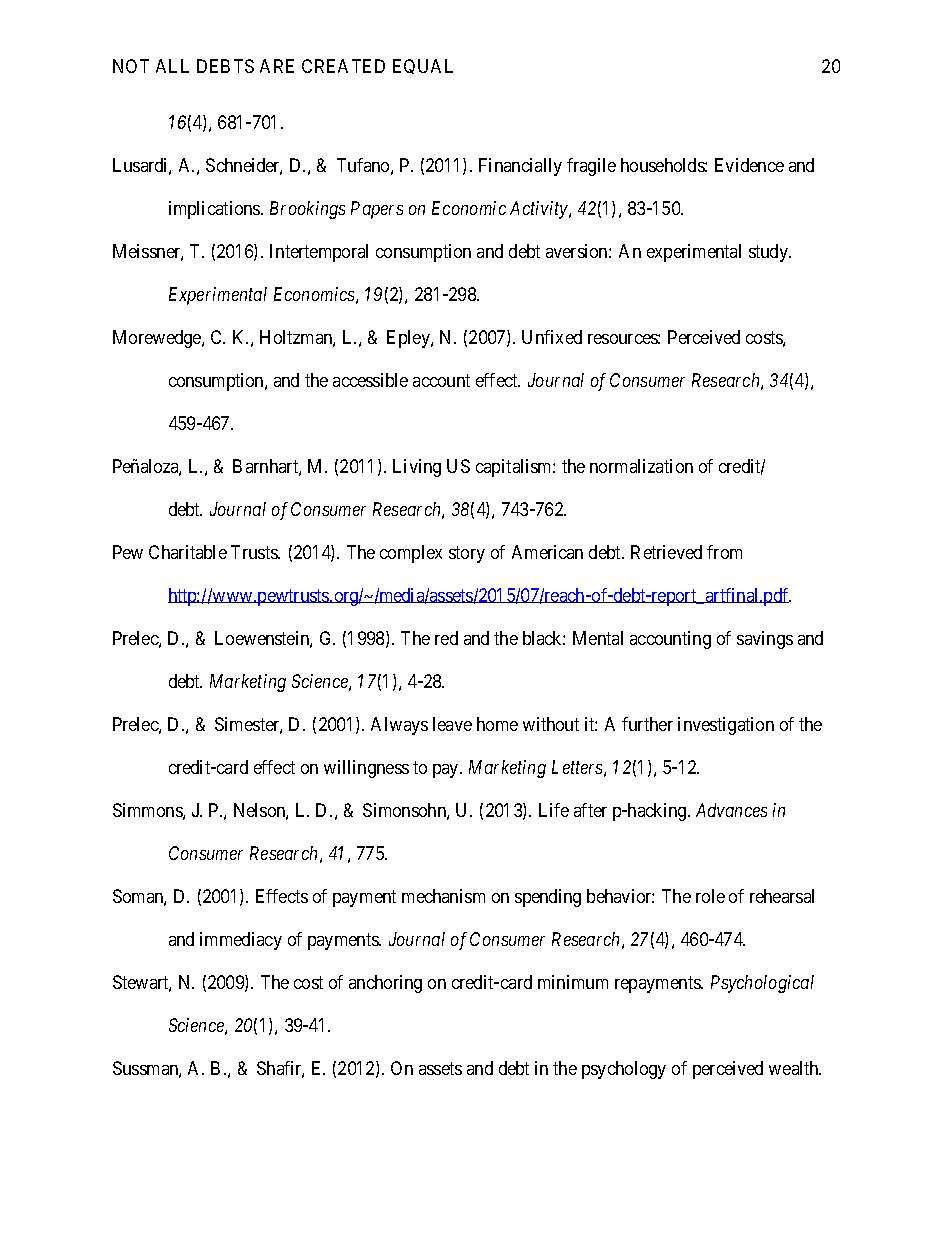  What do you see at coordinates (552, 337) in the screenshot?
I see `Unfixed` at bounding box center [552, 337].
